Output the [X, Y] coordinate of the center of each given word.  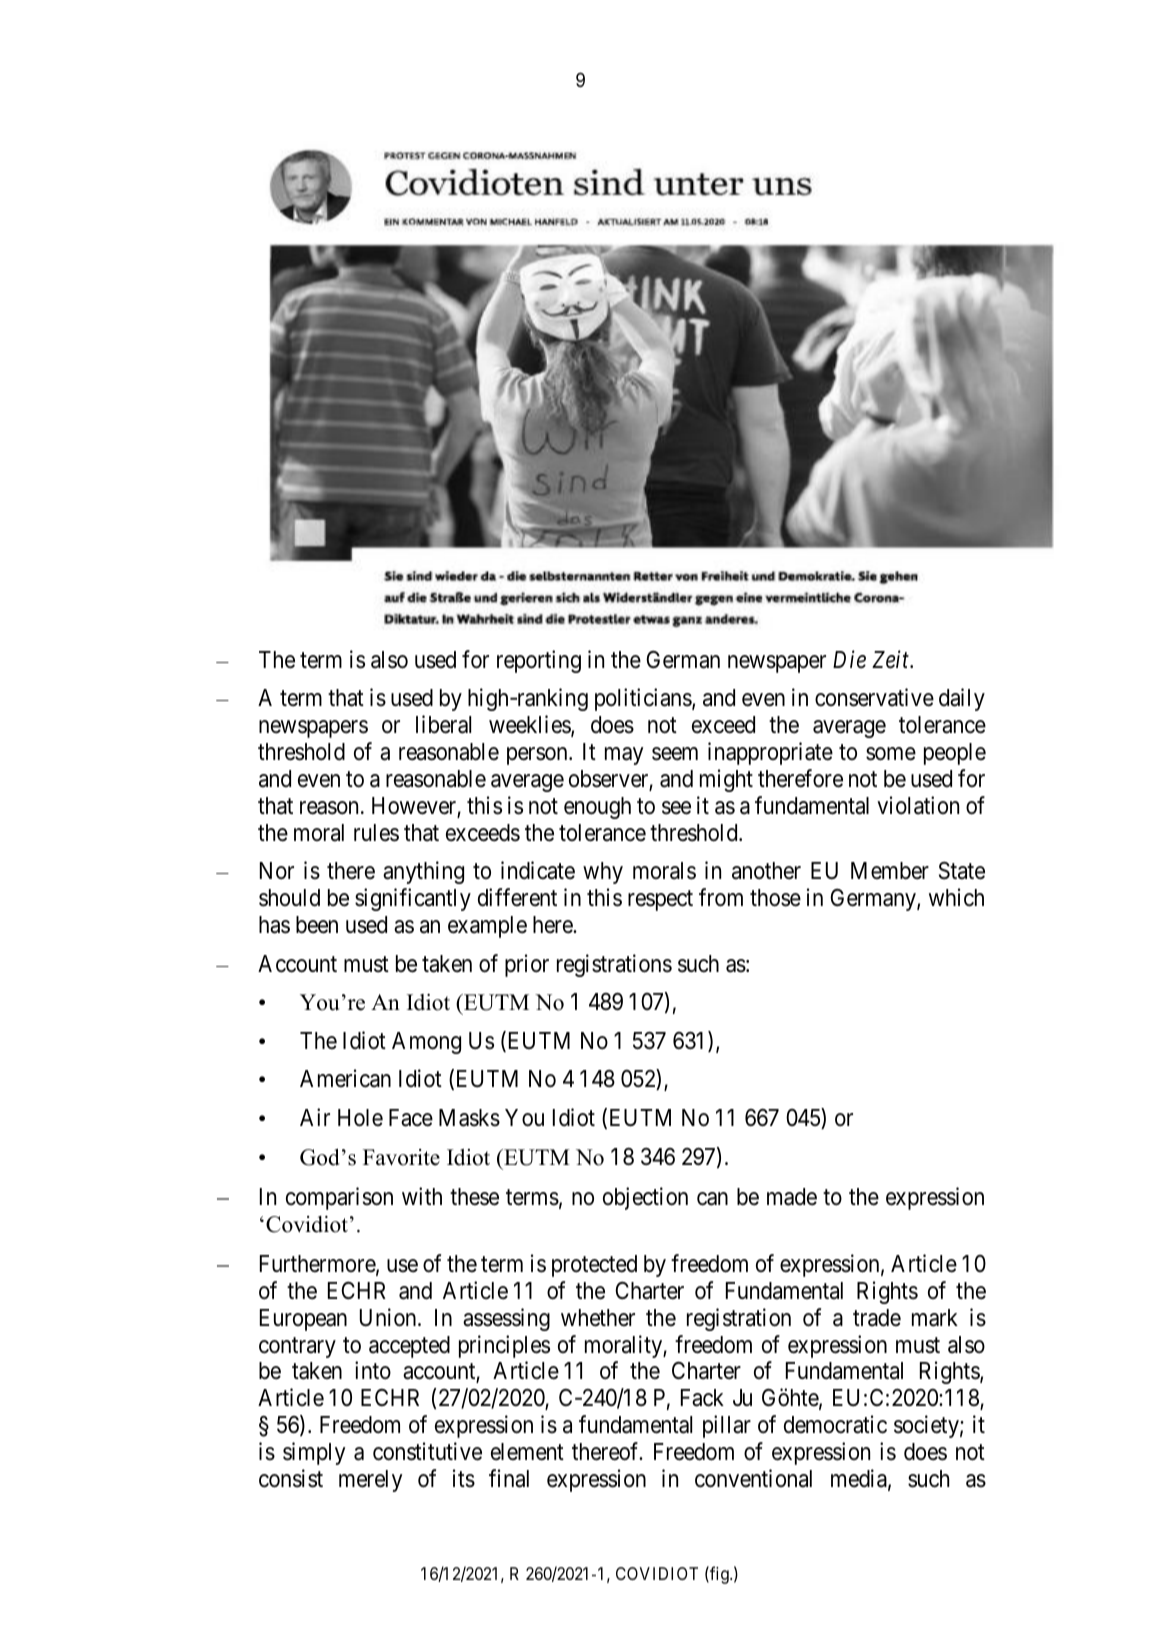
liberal [443, 724]
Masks [469, 1118]
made [792, 1197]
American [345, 1078]
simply [314, 1453]
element [527, 1452]
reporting [539, 661]
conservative [874, 697]
